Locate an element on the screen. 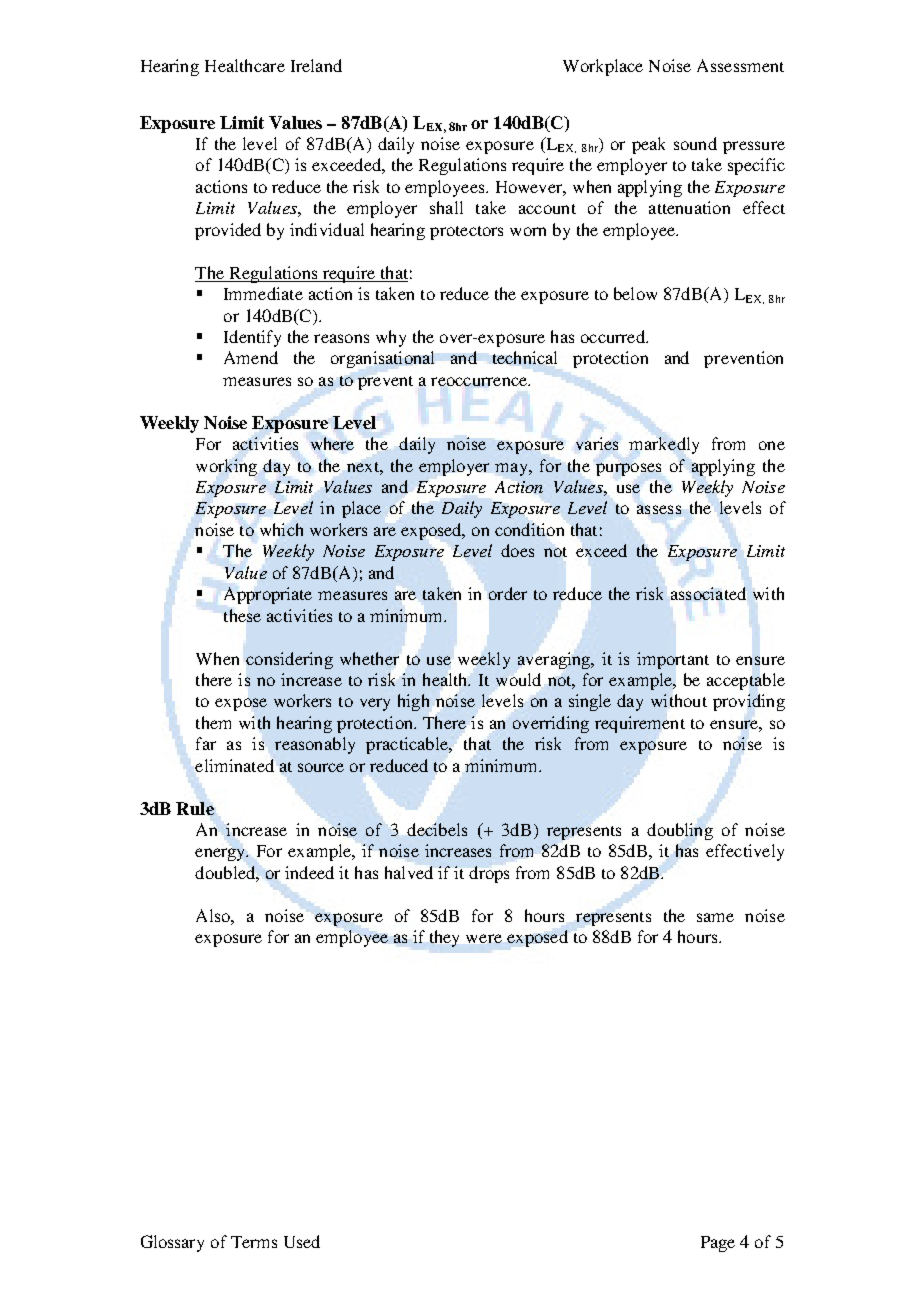 This screenshot has width=924, height=1308. these is located at coordinates (242, 615).
